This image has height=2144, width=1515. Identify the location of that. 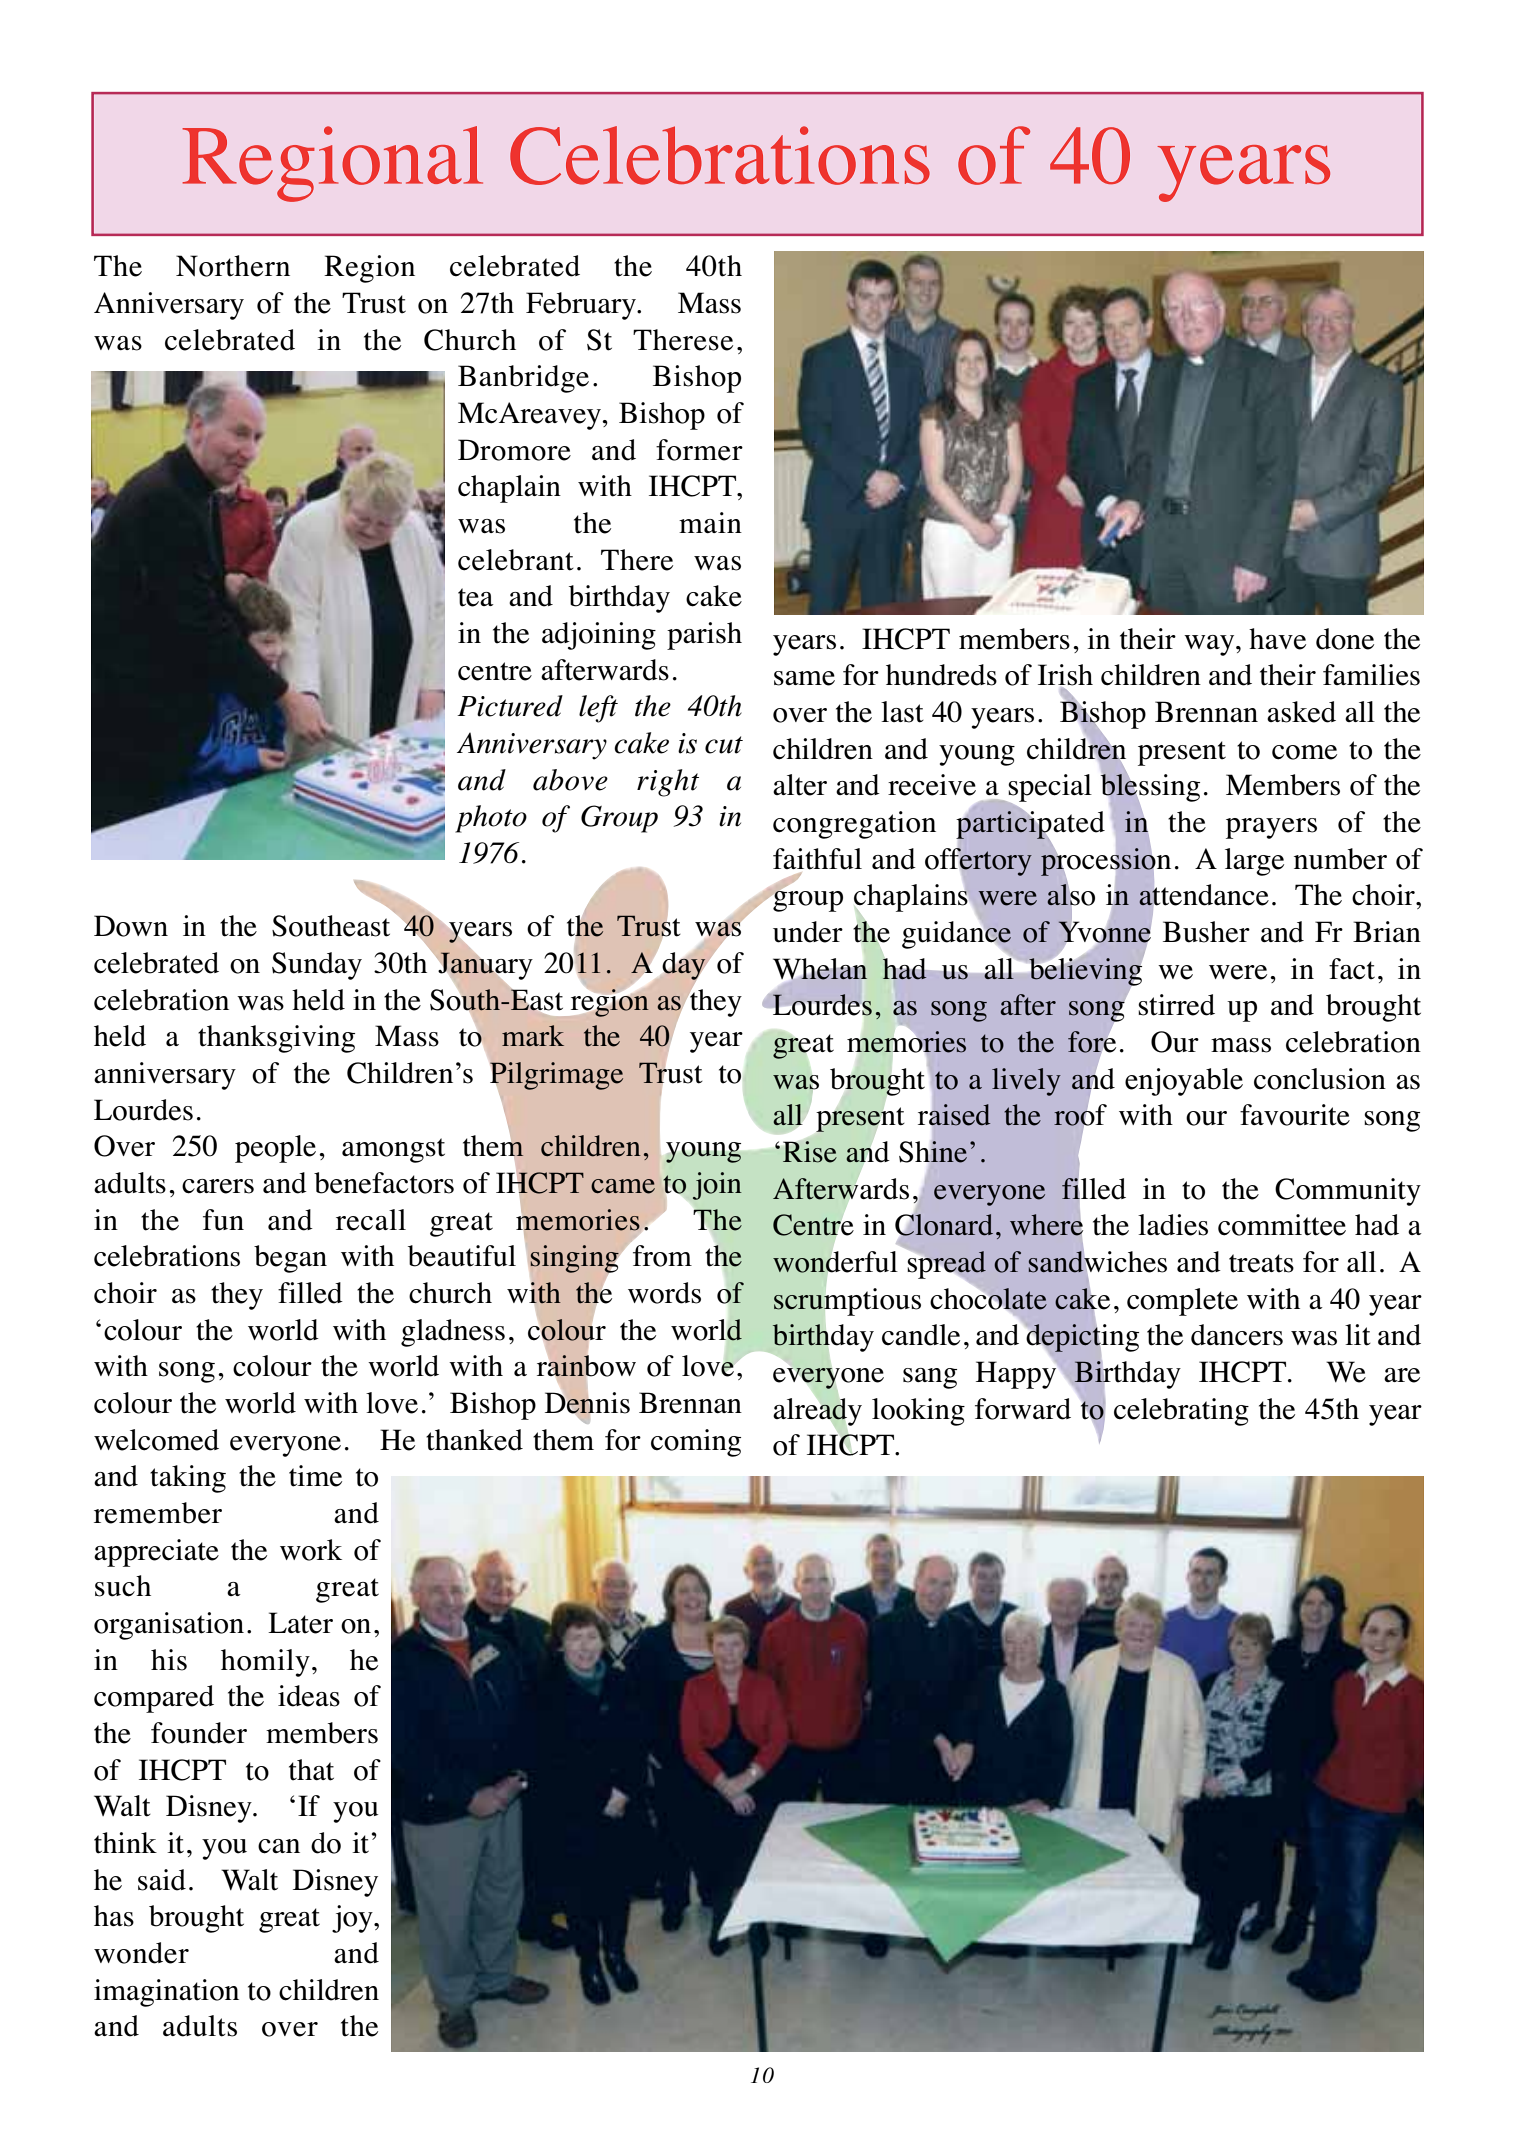
(311, 1770).
